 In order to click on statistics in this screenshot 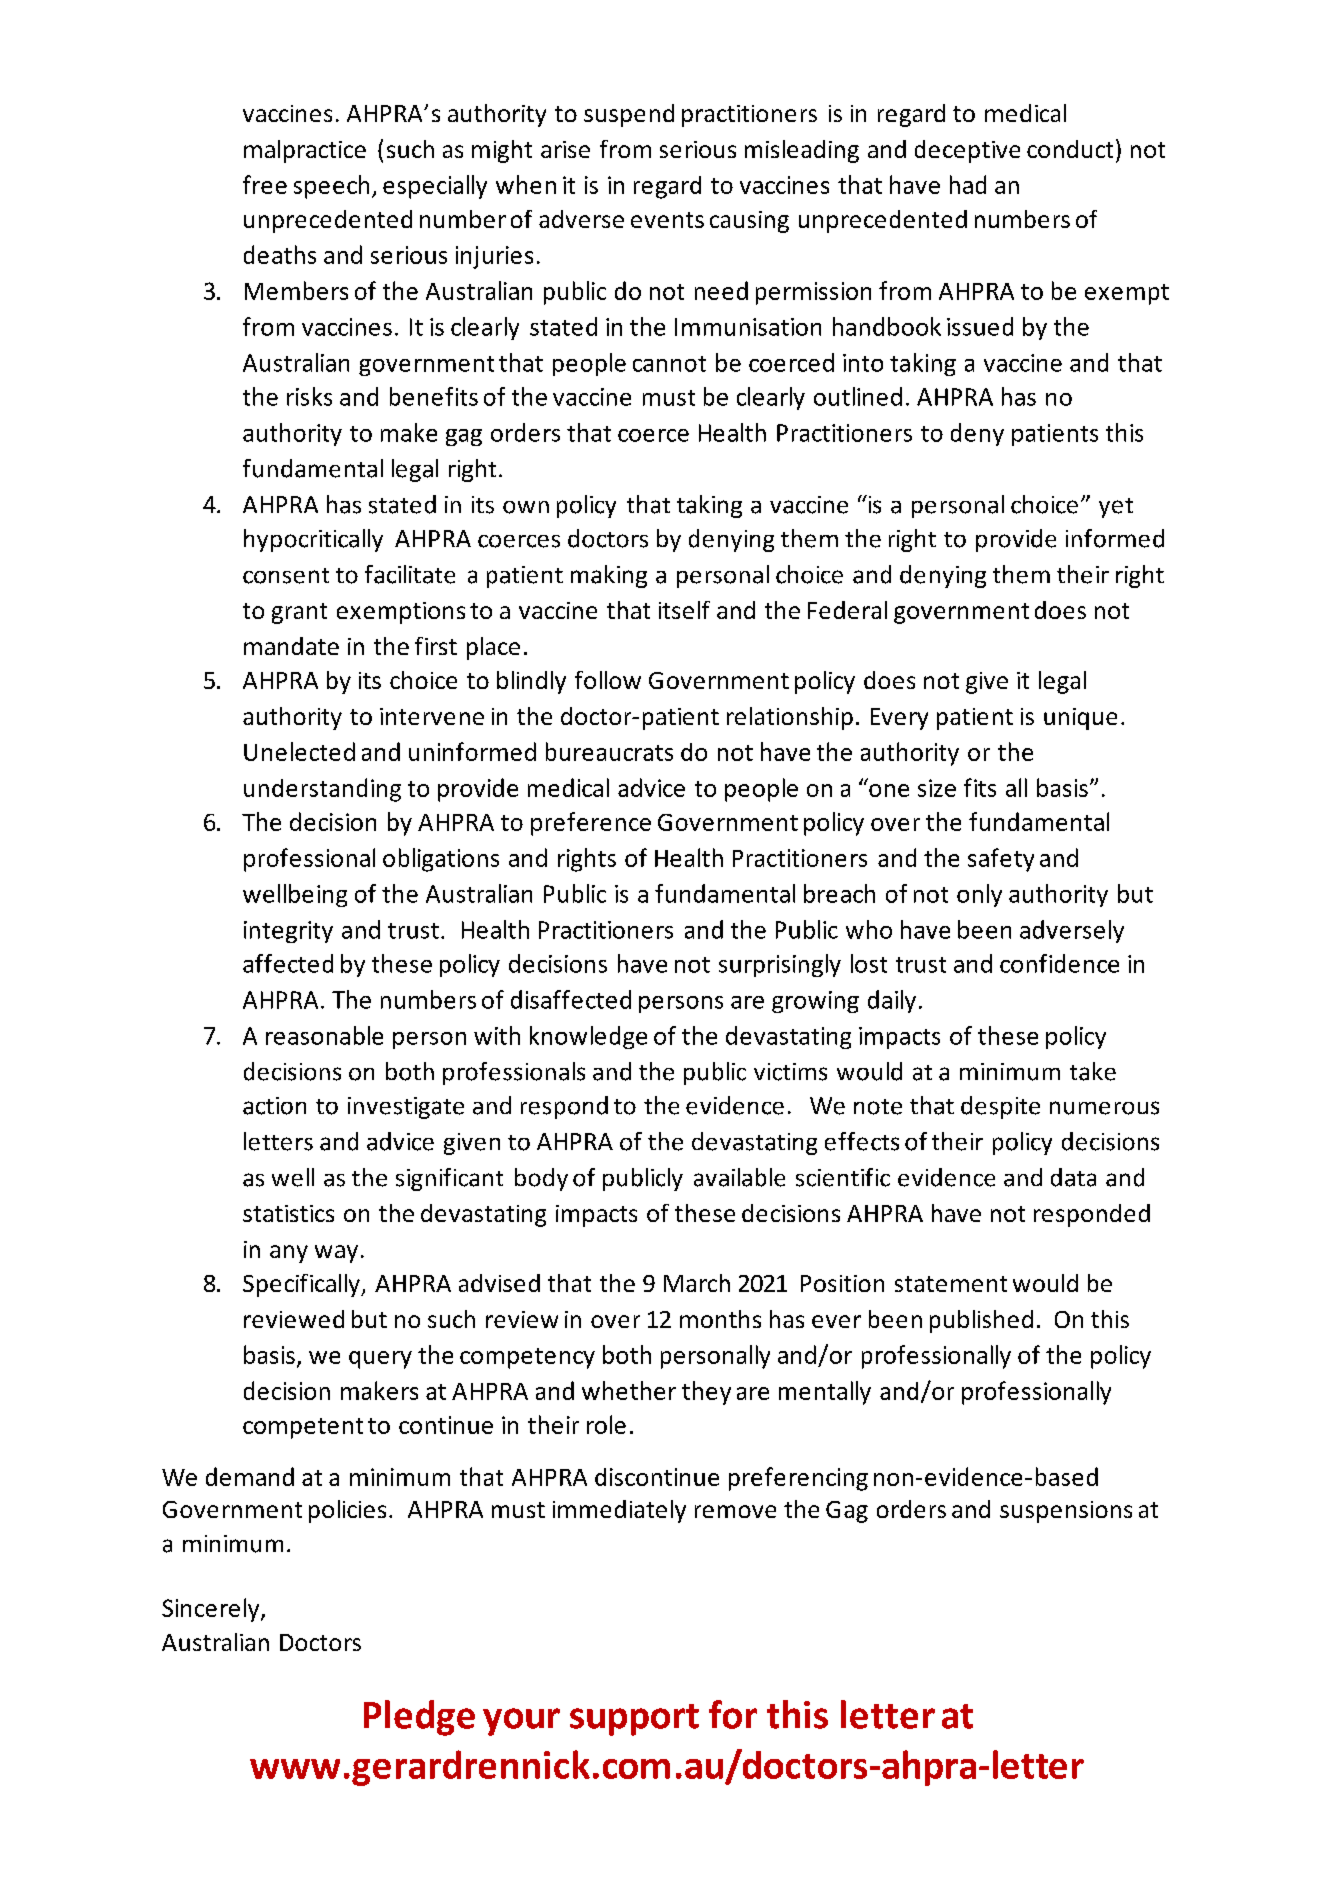, I will do `click(288, 1213)`.
